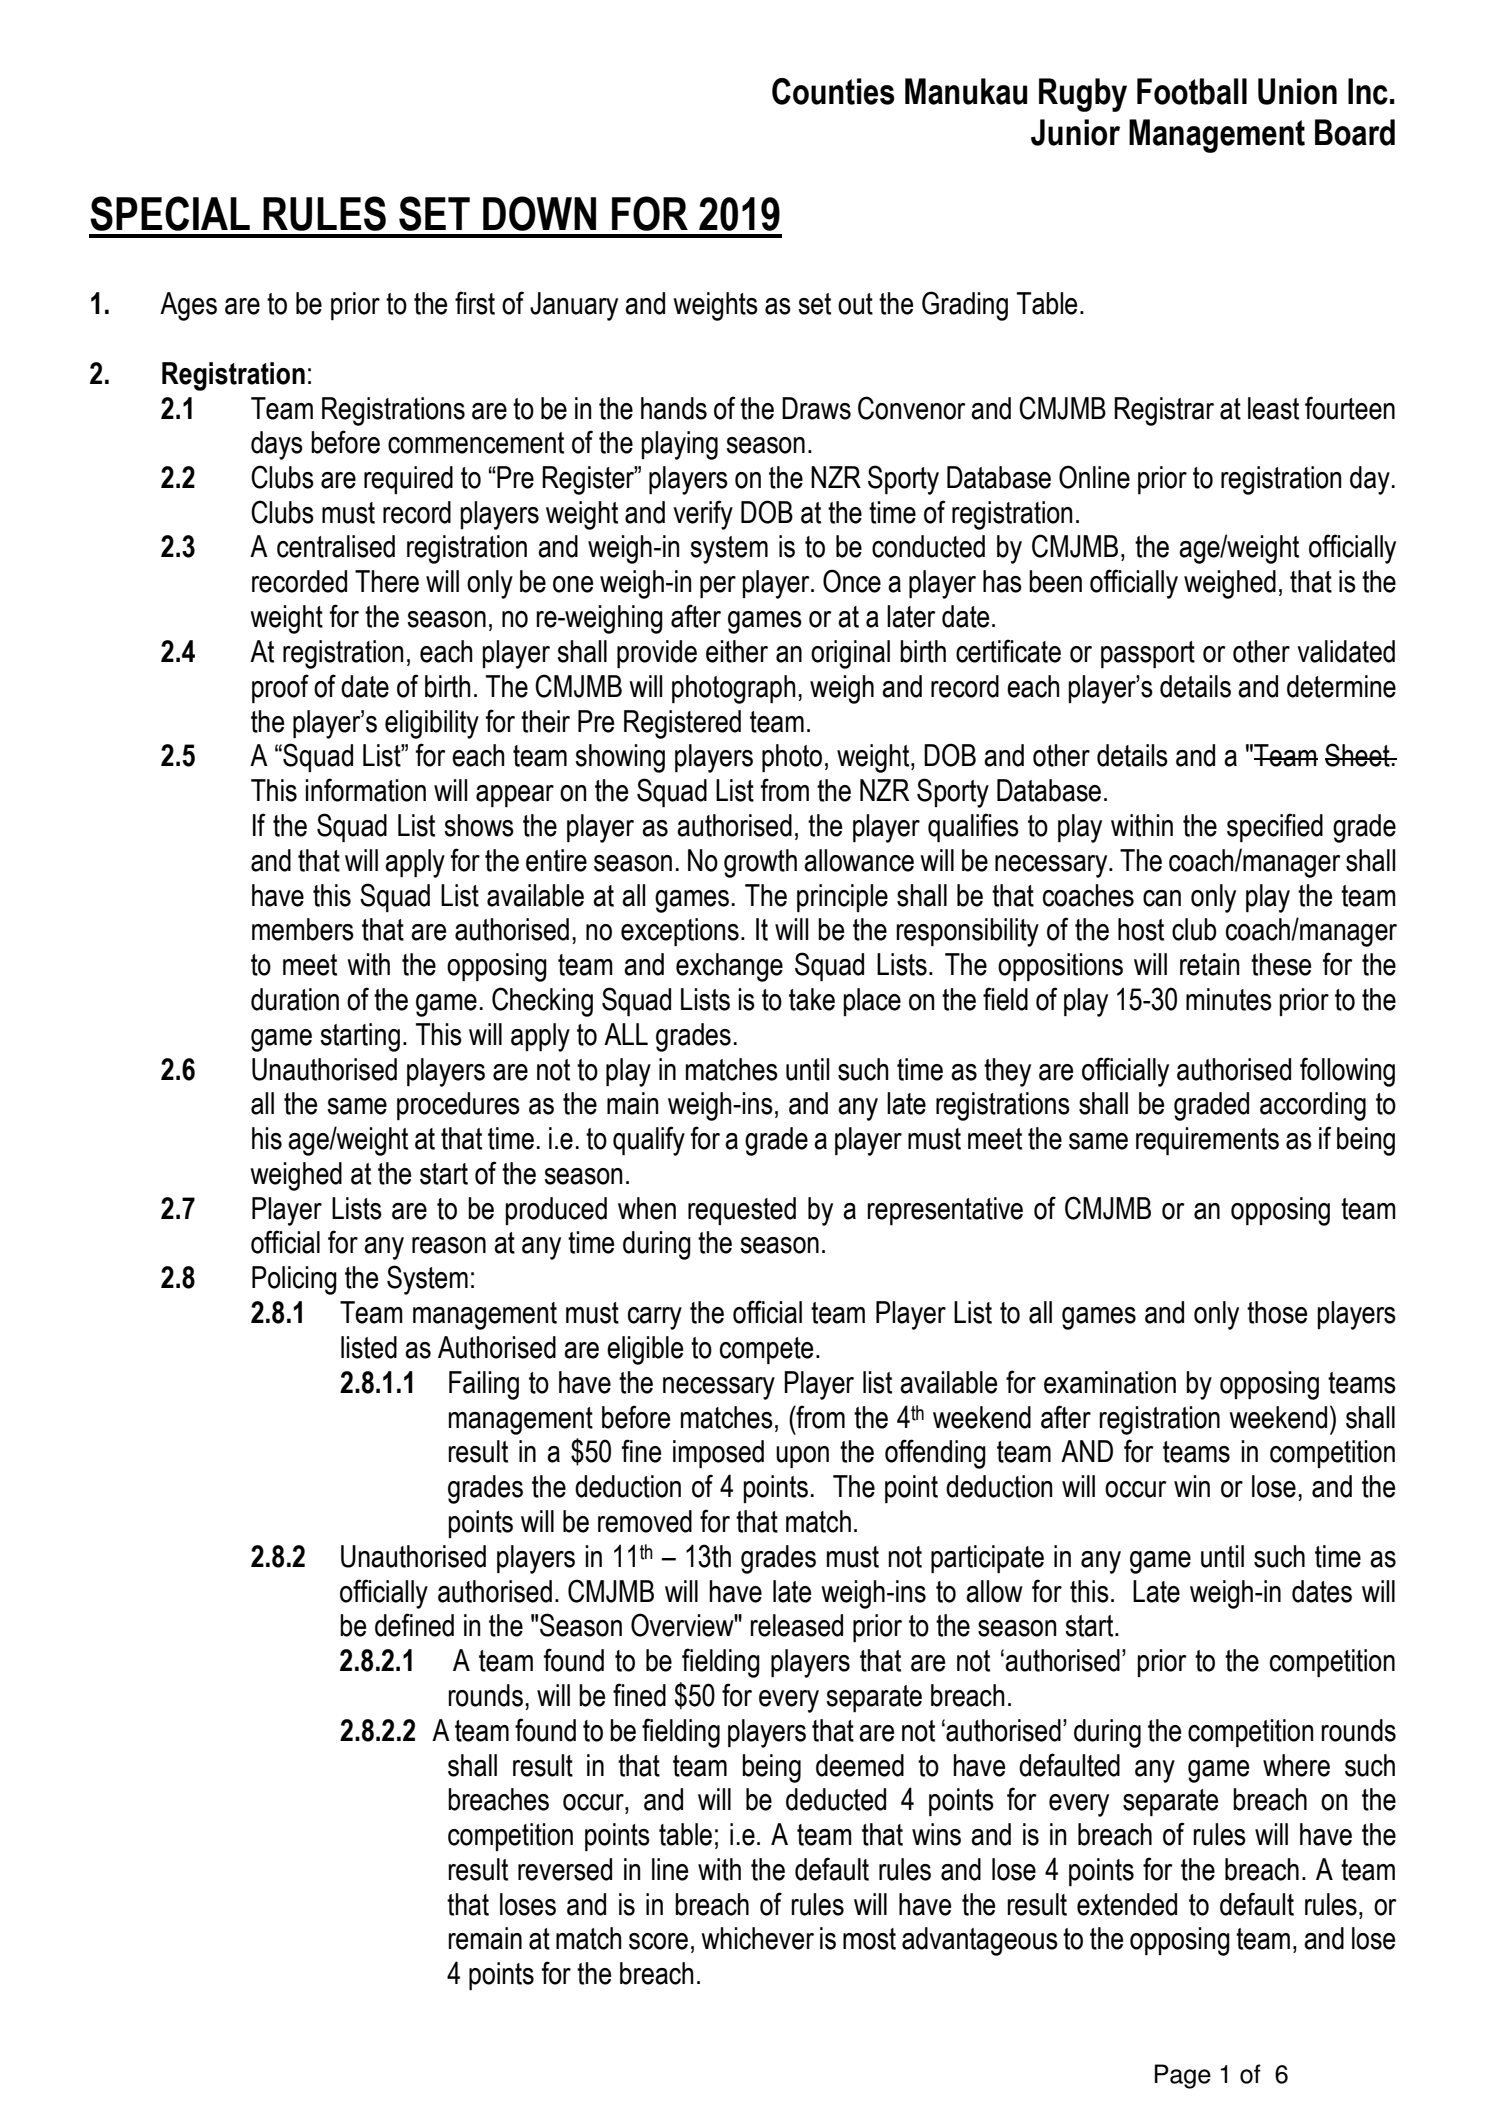  What do you see at coordinates (295, 999) in the document?
I see `duration` at bounding box center [295, 999].
